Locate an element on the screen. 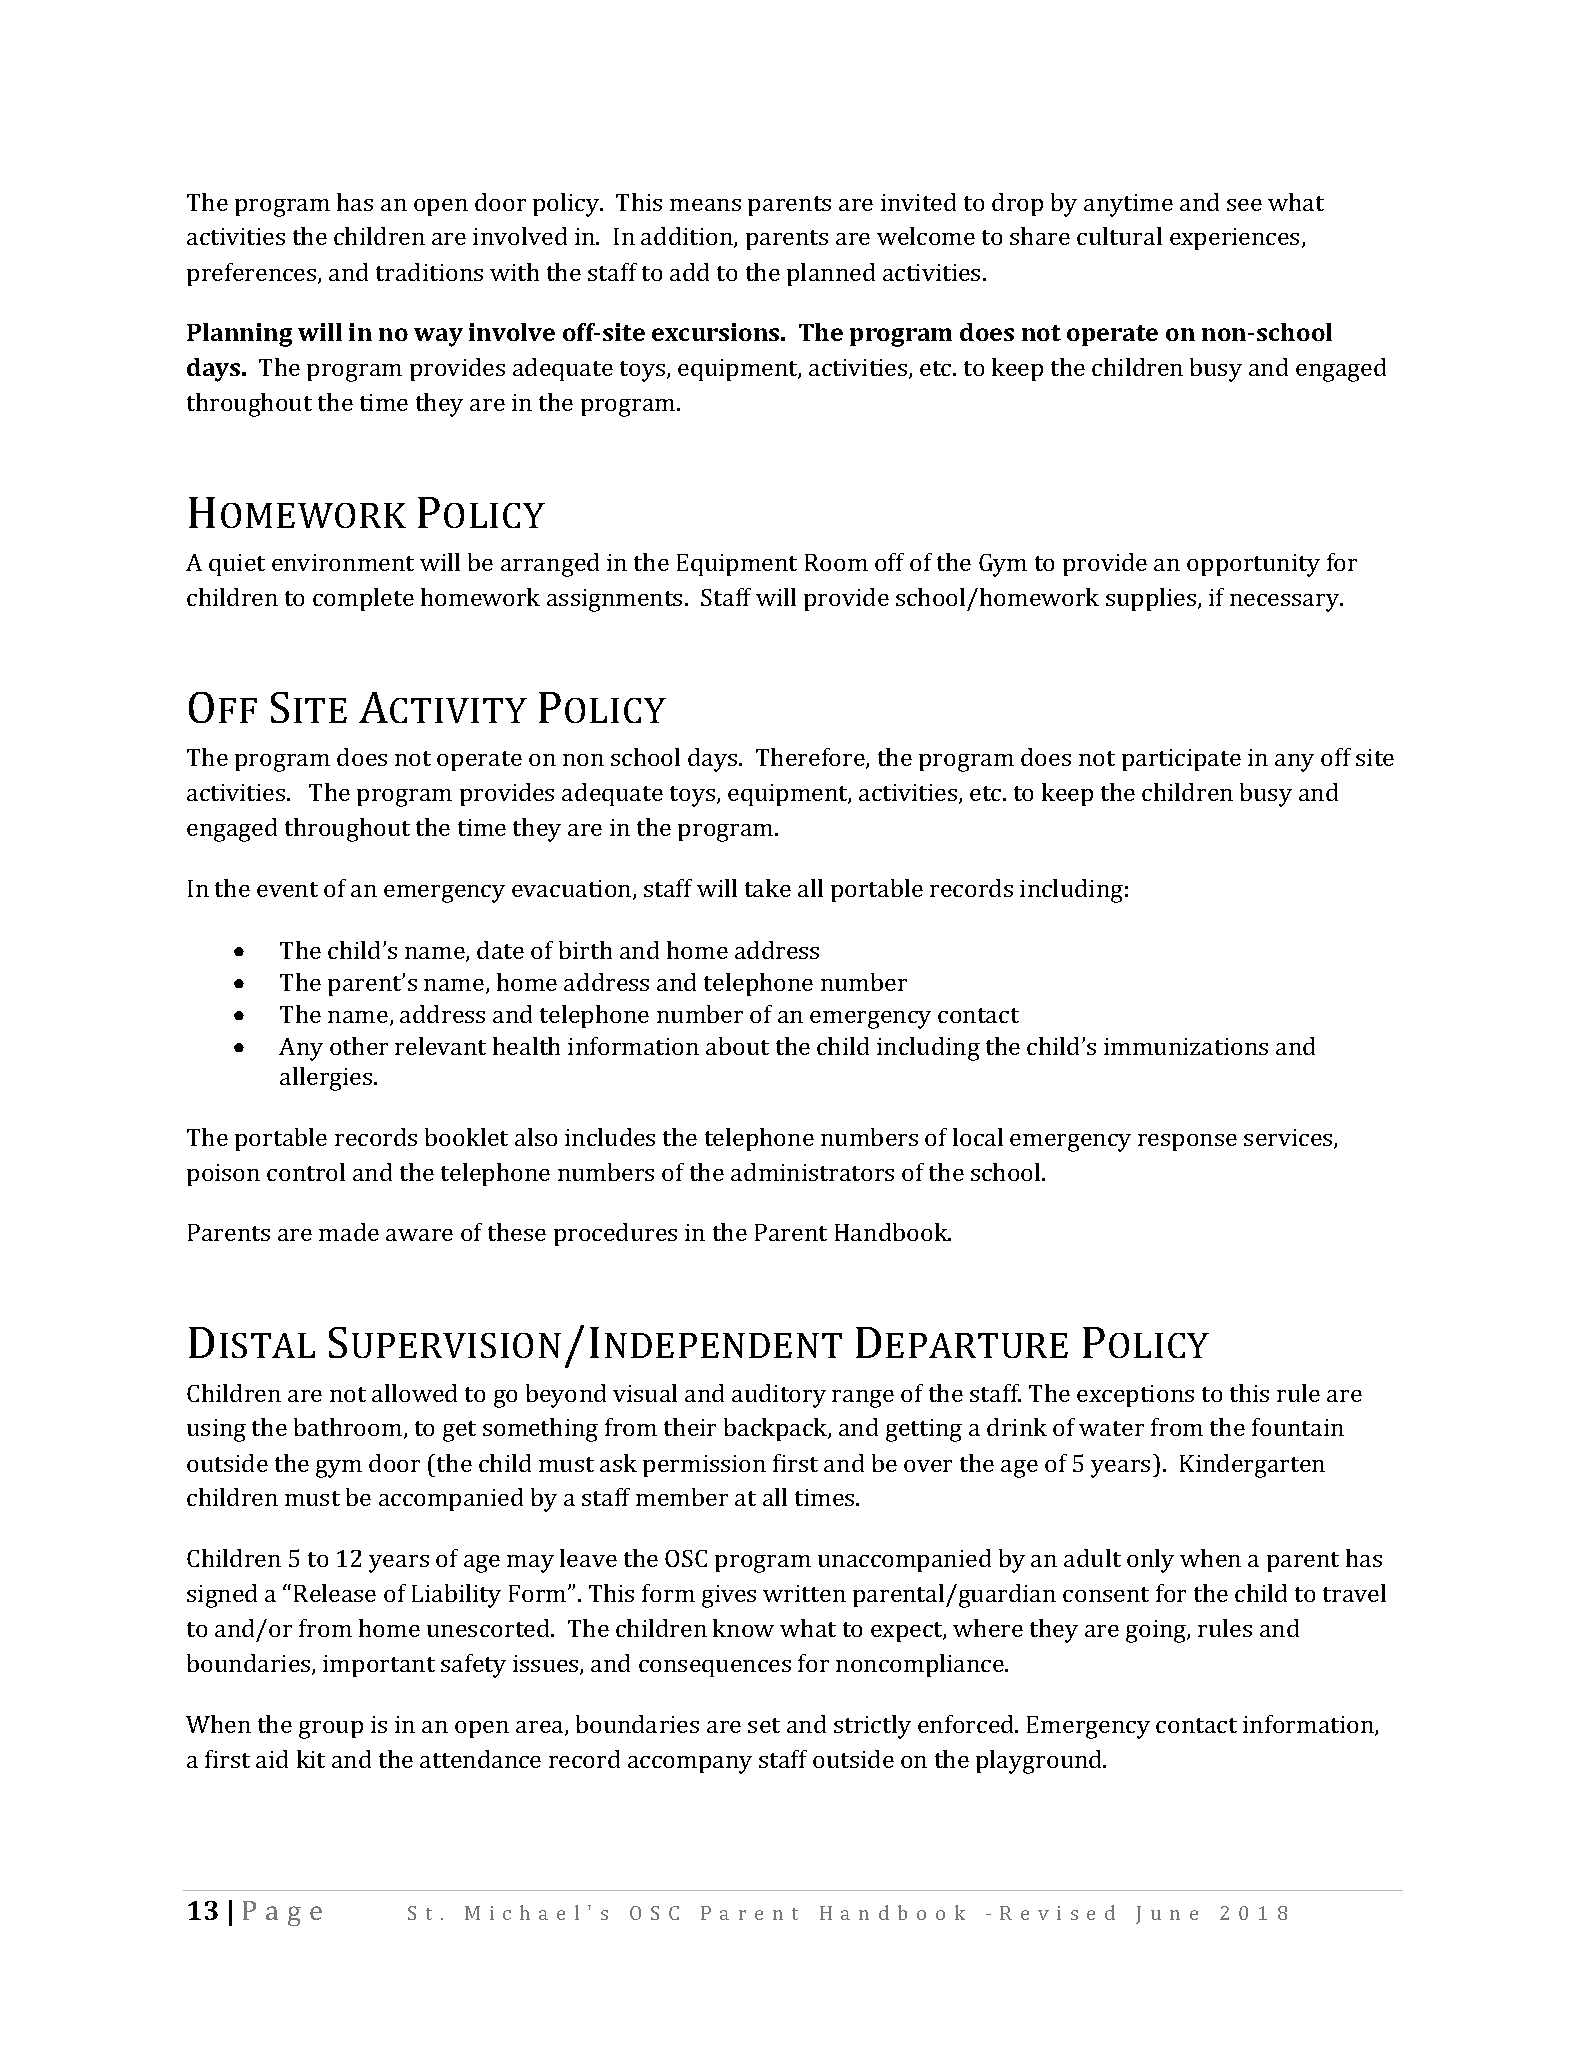  set is located at coordinates (764, 1725).
